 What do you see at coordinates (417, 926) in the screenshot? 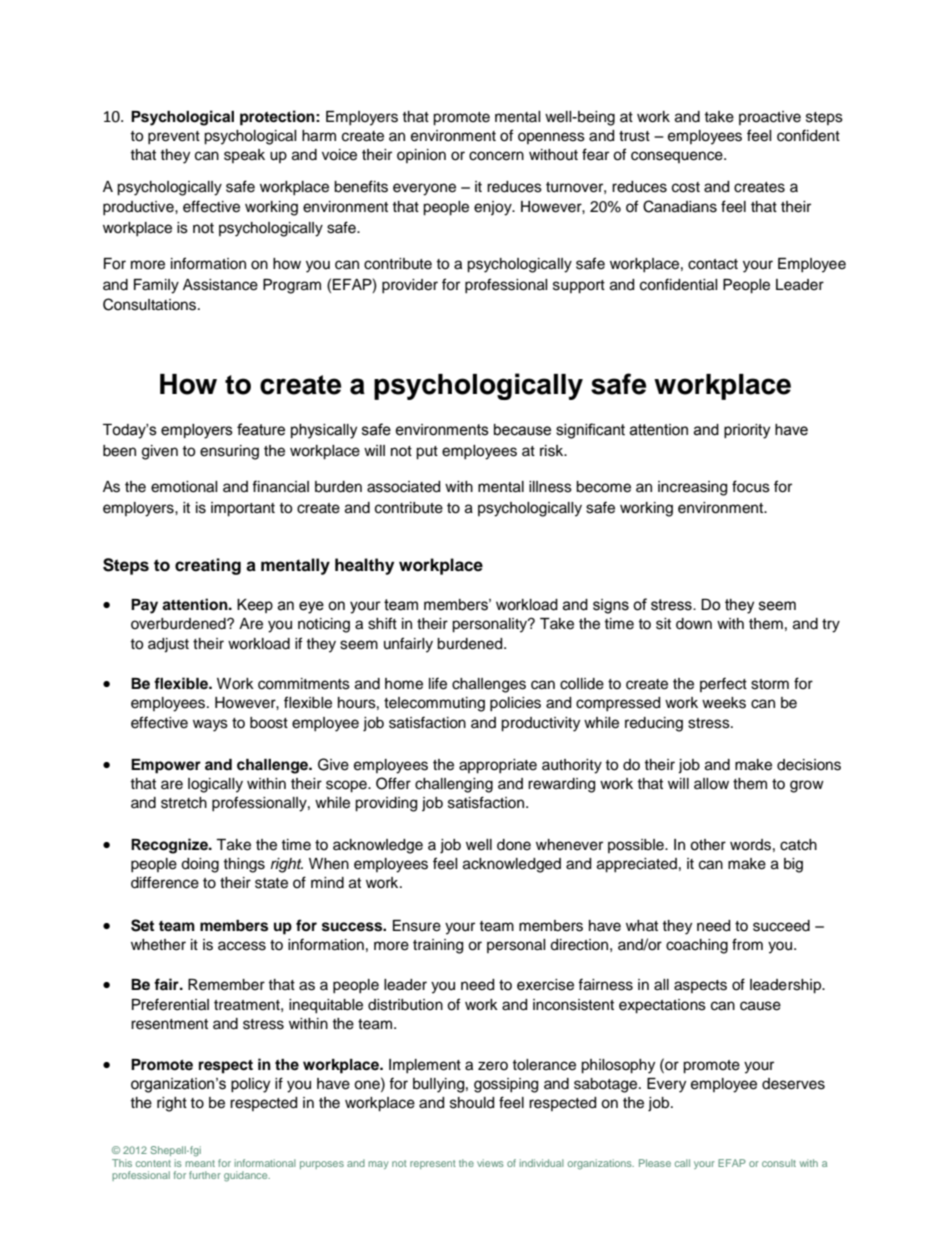
I see `Ensure` at bounding box center [417, 926].
